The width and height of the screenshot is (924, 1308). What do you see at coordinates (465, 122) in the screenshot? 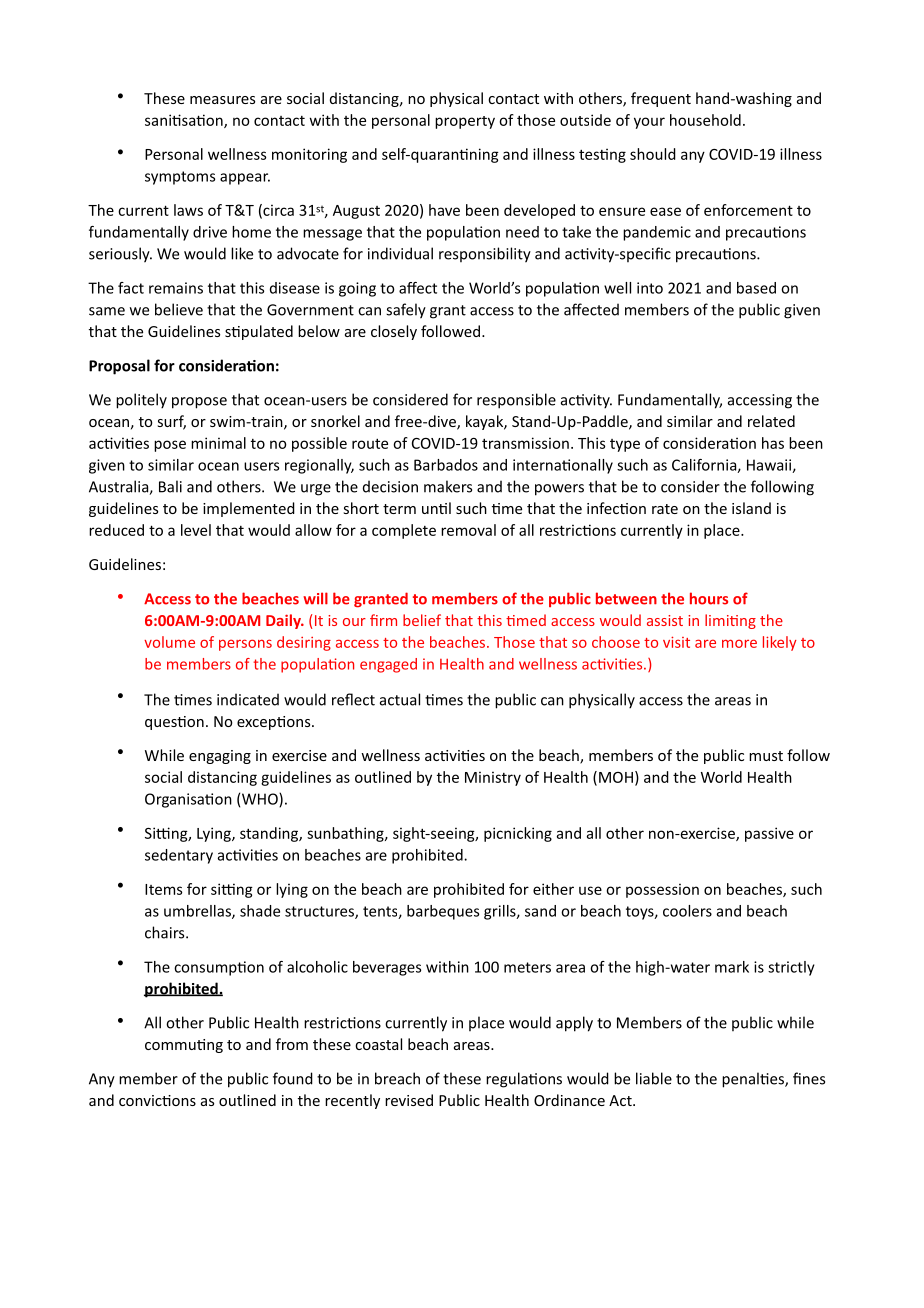
I see `property` at bounding box center [465, 122].
